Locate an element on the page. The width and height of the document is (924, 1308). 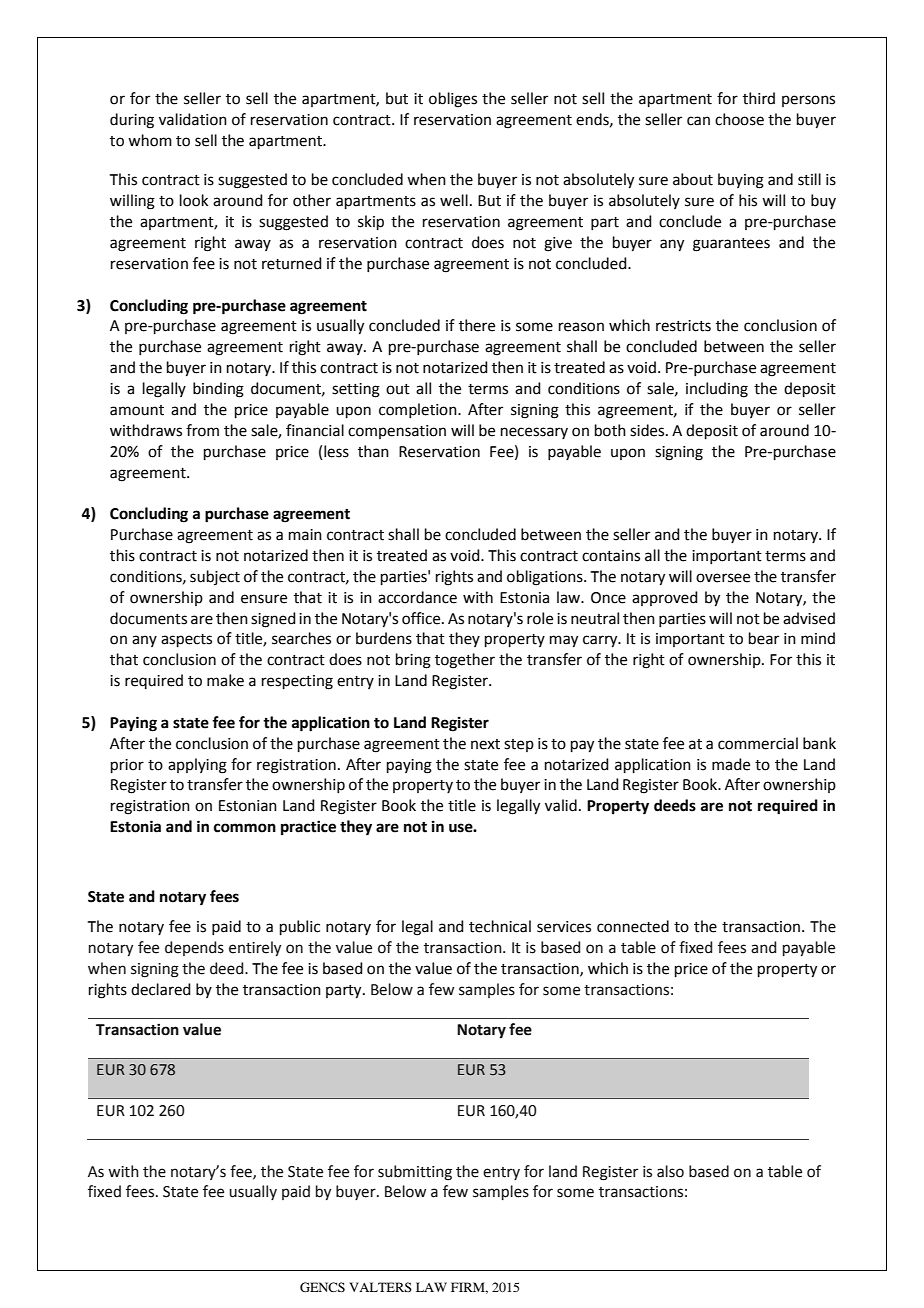
whom is located at coordinates (150, 140).
